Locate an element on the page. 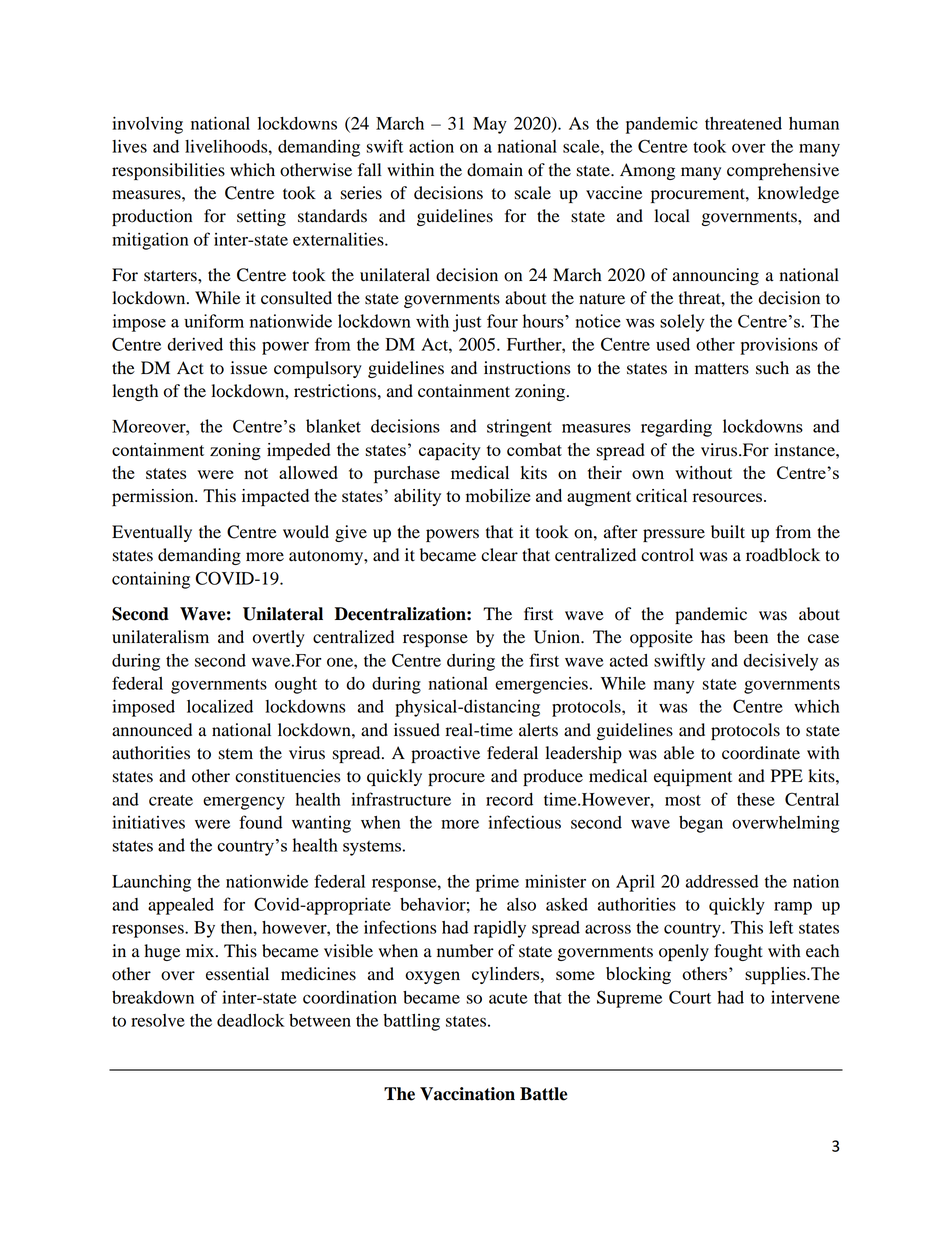 The width and height of the document is (952, 1233). capacity is located at coordinates (450, 452).
